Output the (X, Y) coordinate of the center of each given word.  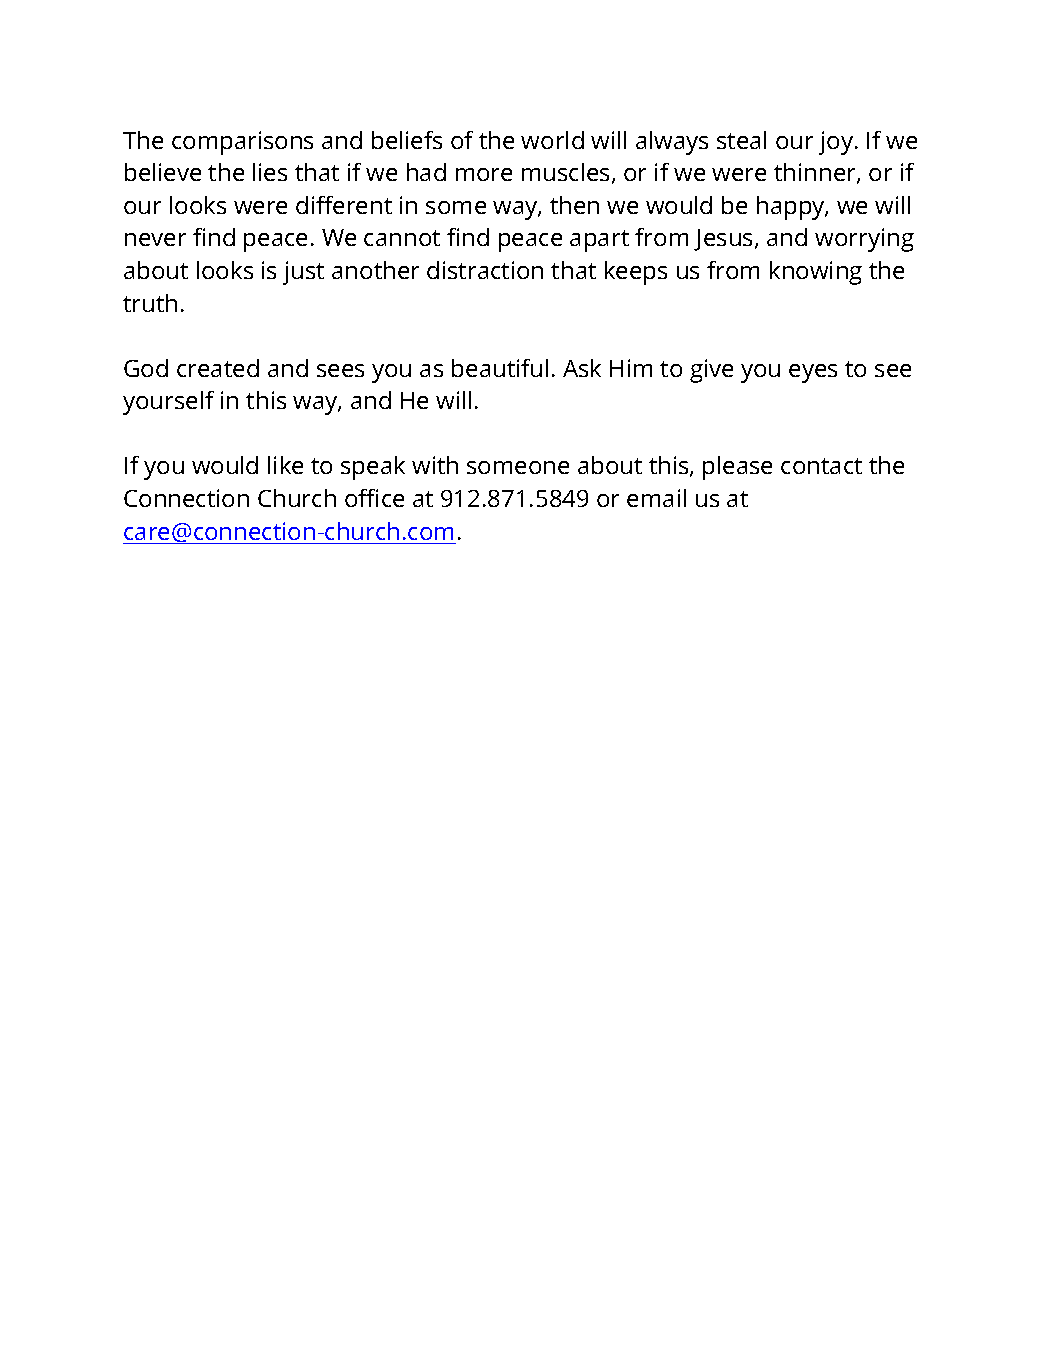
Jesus (725, 240)
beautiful (500, 368)
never (155, 239)
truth (150, 303)
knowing (816, 273)
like (285, 465)
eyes (813, 373)
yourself (168, 403)
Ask (582, 368)
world (552, 140)
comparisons (242, 143)
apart (599, 241)
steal (741, 140)
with (435, 465)
